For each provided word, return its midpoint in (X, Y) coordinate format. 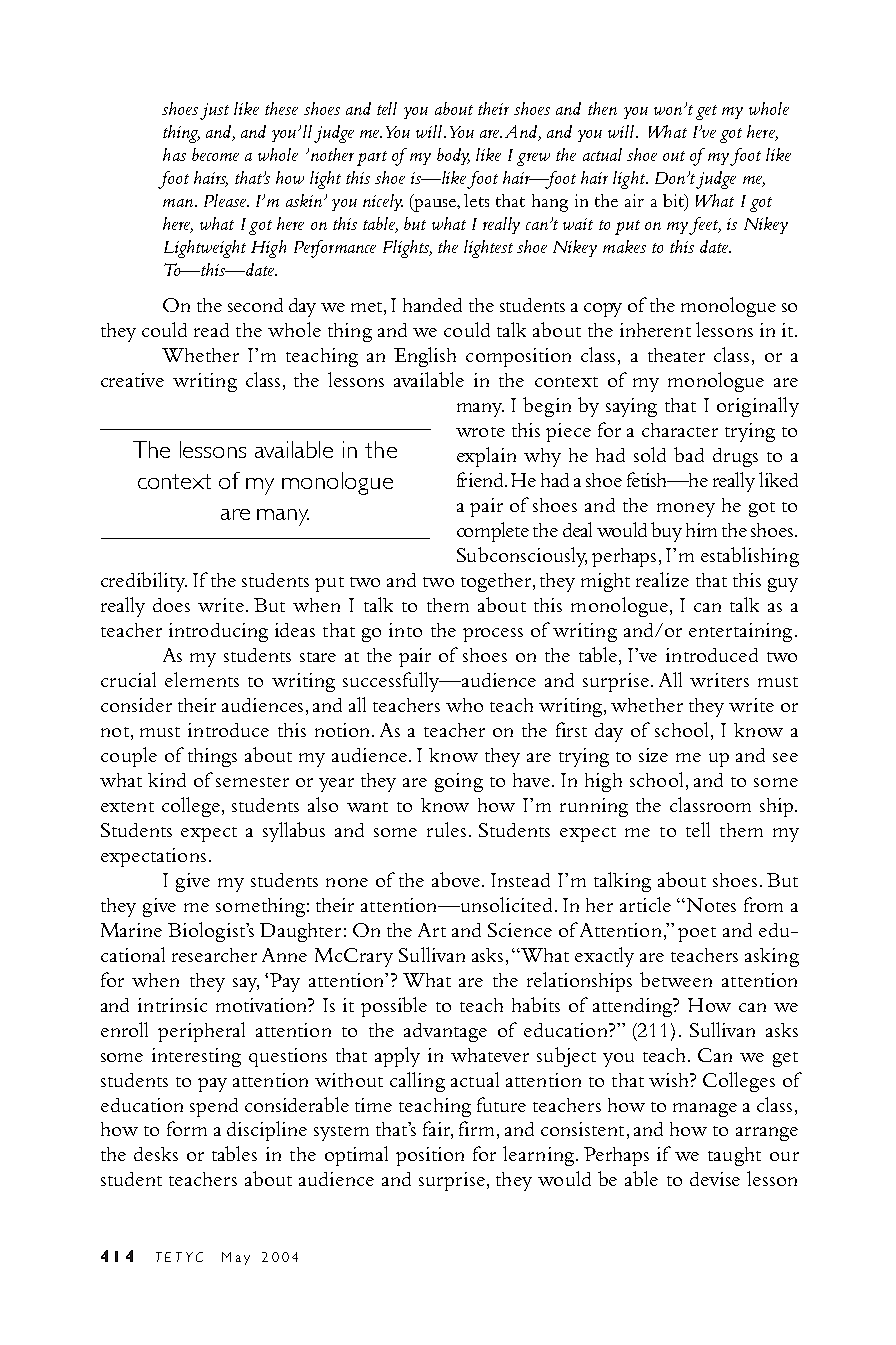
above (457, 879)
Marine (131, 930)
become (215, 154)
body (453, 156)
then (602, 108)
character (680, 430)
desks (156, 1154)
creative (132, 380)
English (425, 357)
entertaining (740, 632)
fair (438, 1130)
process (493, 635)
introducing (218, 632)
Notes (710, 905)
